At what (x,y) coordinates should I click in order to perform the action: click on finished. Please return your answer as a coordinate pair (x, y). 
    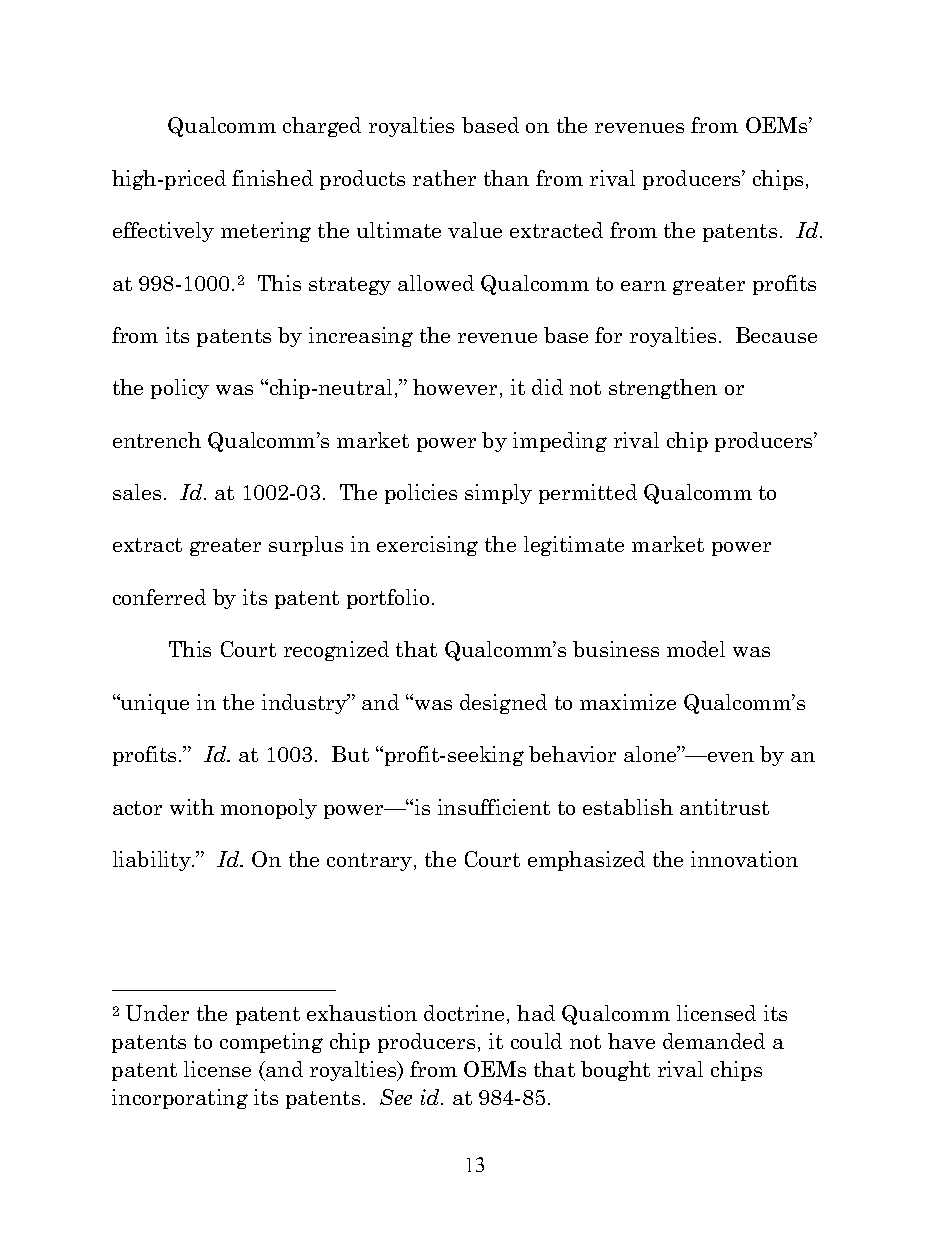
    Looking at the image, I should click on (272, 178).
